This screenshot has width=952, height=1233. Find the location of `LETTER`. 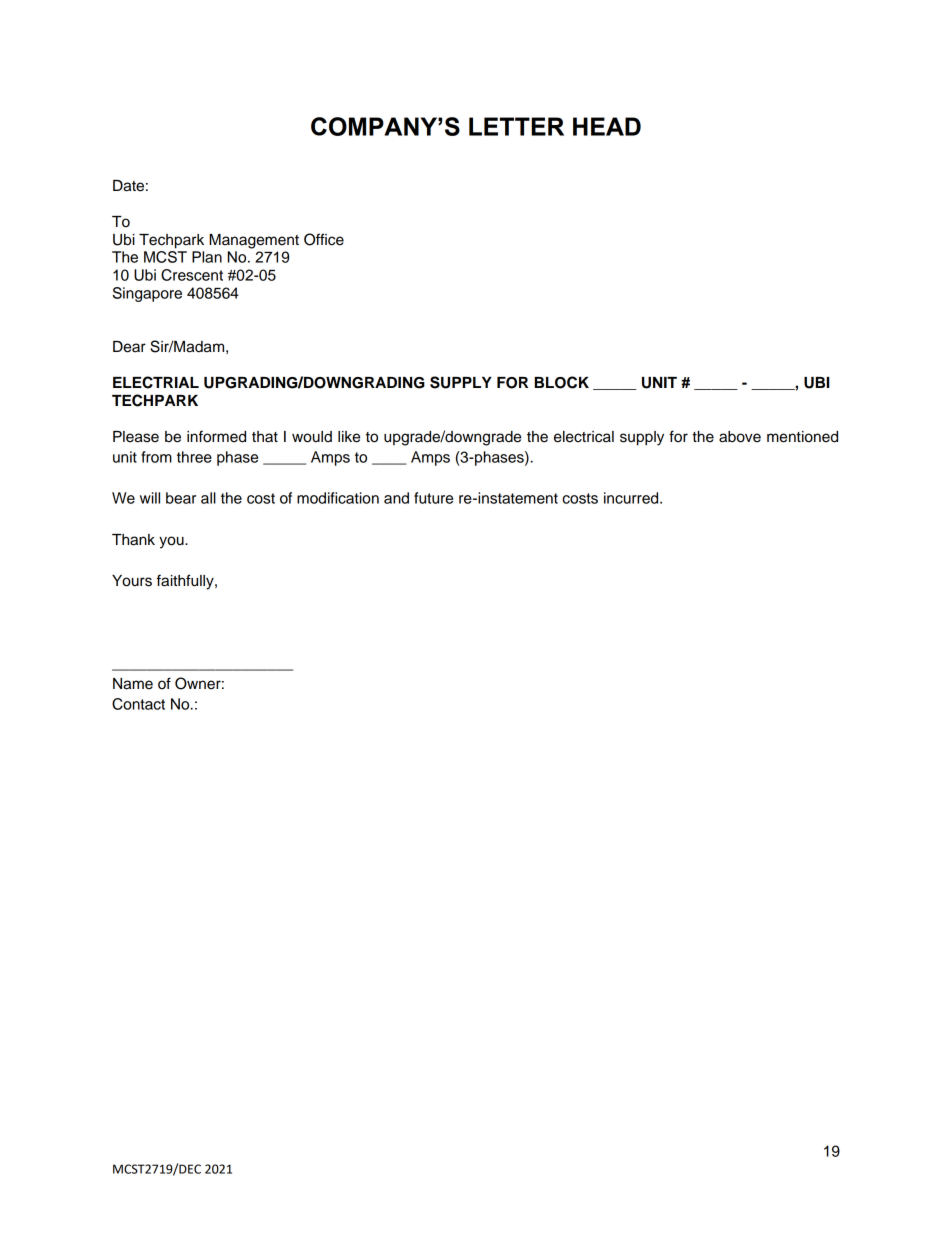

LETTER is located at coordinates (516, 126).
